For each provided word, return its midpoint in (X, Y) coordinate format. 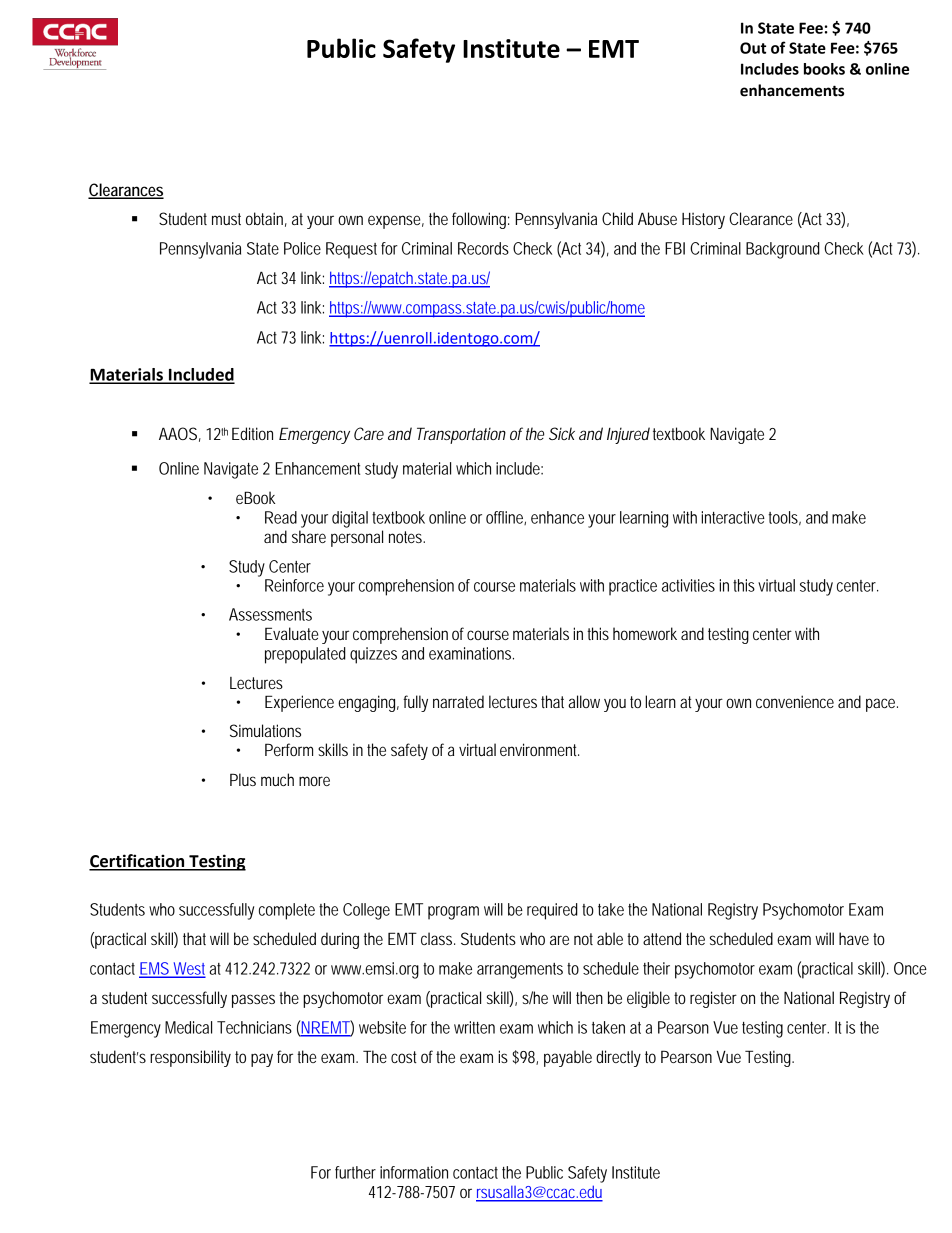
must (226, 219)
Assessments (270, 614)
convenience (795, 701)
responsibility (190, 1058)
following (481, 220)
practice (633, 587)
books (824, 69)
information (414, 1172)
